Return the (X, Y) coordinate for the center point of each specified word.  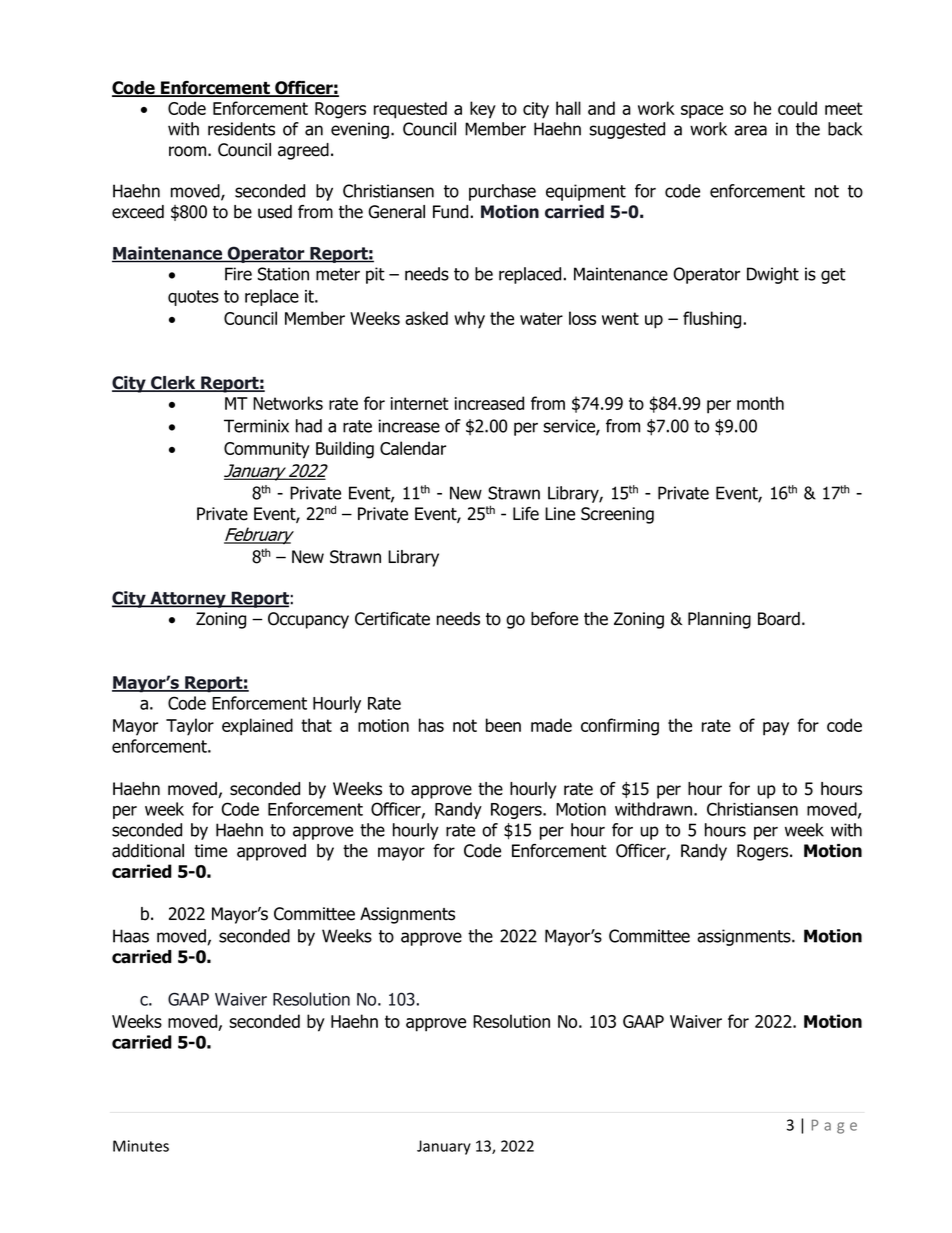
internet (420, 403)
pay (776, 729)
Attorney (188, 599)
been (503, 725)
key (483, 110)
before (554, 619)
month (760, 403)
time (210, 851)
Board (779, 619)
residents (241, 129)
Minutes (141, 1146)
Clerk (173, 384)
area (750, 130)
